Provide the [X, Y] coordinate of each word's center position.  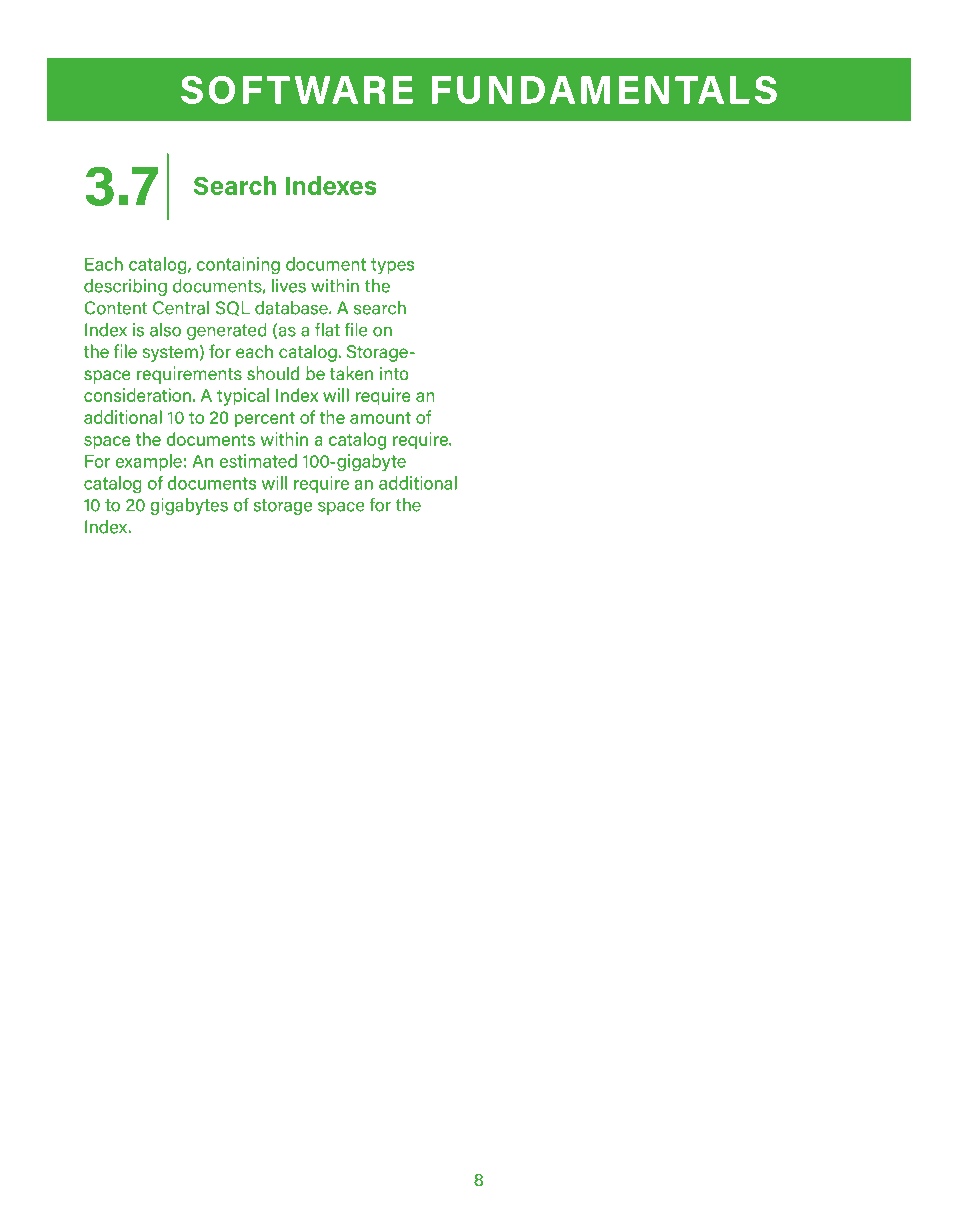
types [392, 266]
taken [351, 373]
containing [238, 266]
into [394, 373]
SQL [233, 309]
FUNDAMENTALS [604, 90]
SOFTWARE [297, 90]
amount [380, 417]
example [148, 462]
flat [327, 329]
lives [289, 286]
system [171, 353]
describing [125, 287]
